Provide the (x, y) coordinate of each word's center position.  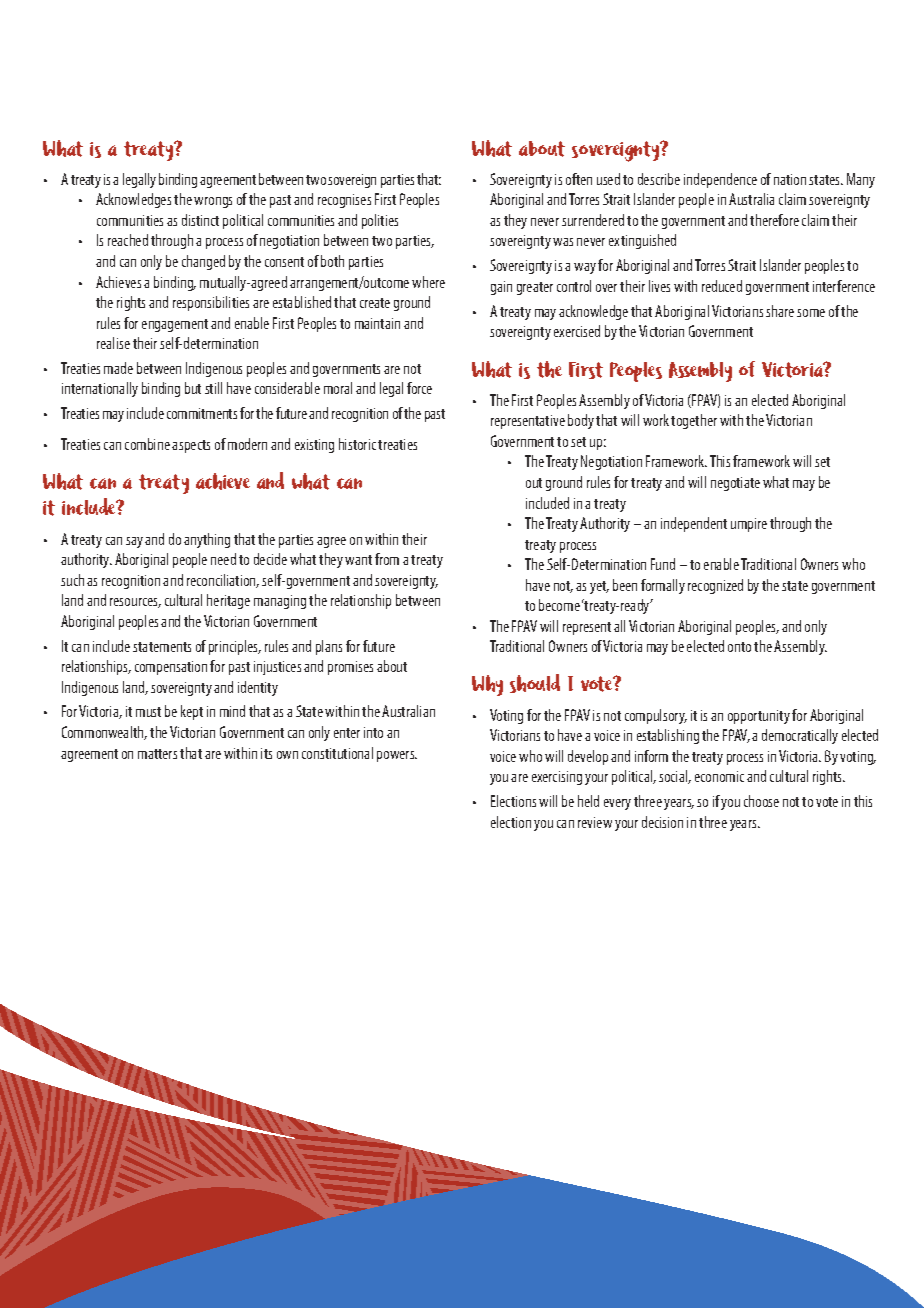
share (780, 311)
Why (487, 685)
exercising (557, 778)
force (419, 388)
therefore (774, 220)
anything (207, 540)
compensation (171, 668)
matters (157, 754)
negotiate (735, 484)
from (387, 559)
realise (113, 343)
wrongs (213, 202)
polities (380, 221)
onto (739, 647)
